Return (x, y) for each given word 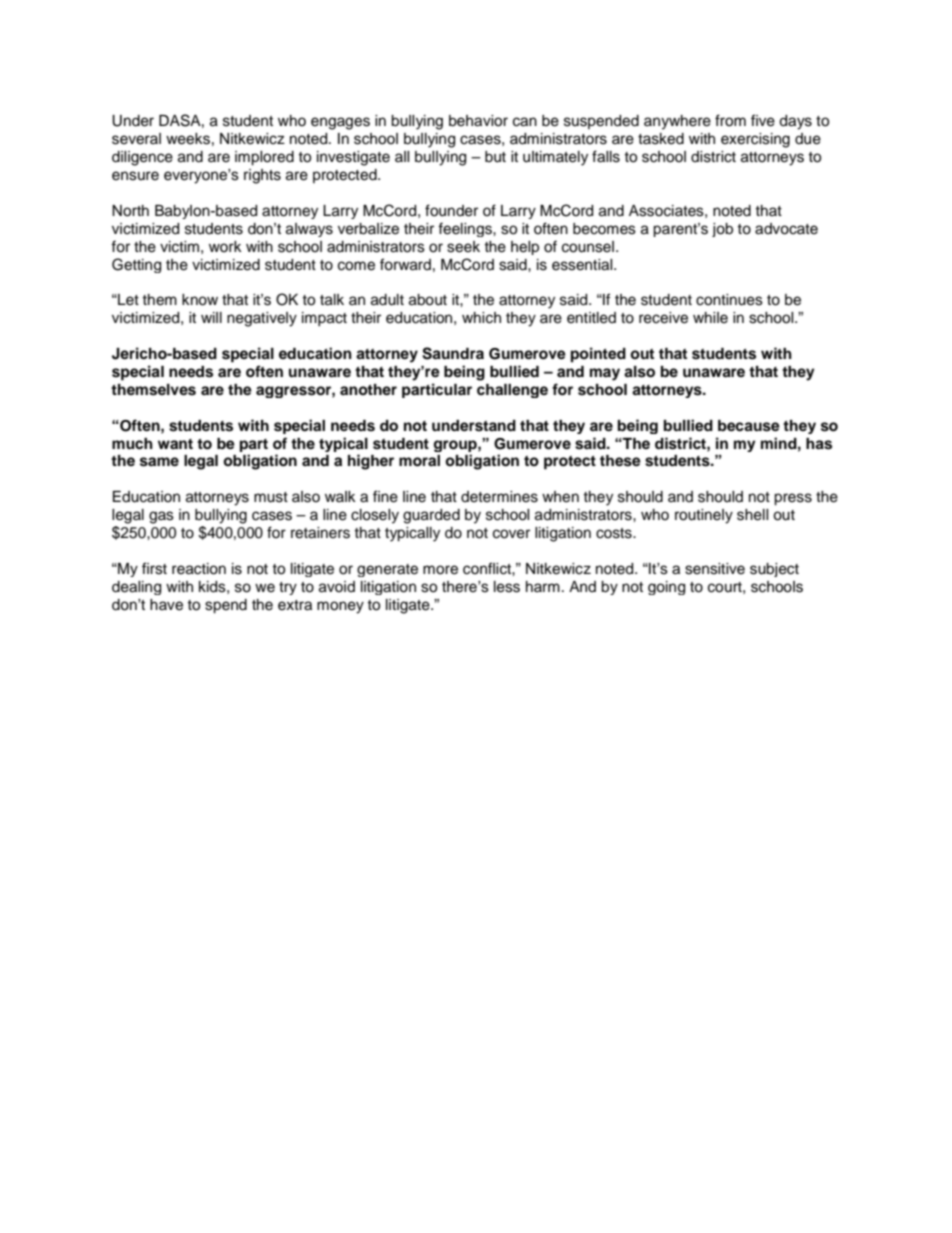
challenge (512, 391)
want (175, 444)
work (225, 246)
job (722, 230)
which (481, 318)
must (271, 497)
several (136, 139)
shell (752, 515)
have (166, 605)
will (211, 317)
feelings (466, 229)
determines (499, 497)
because (749, 426)
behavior (478, 121)
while (710, 318)
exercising (755, 140)
